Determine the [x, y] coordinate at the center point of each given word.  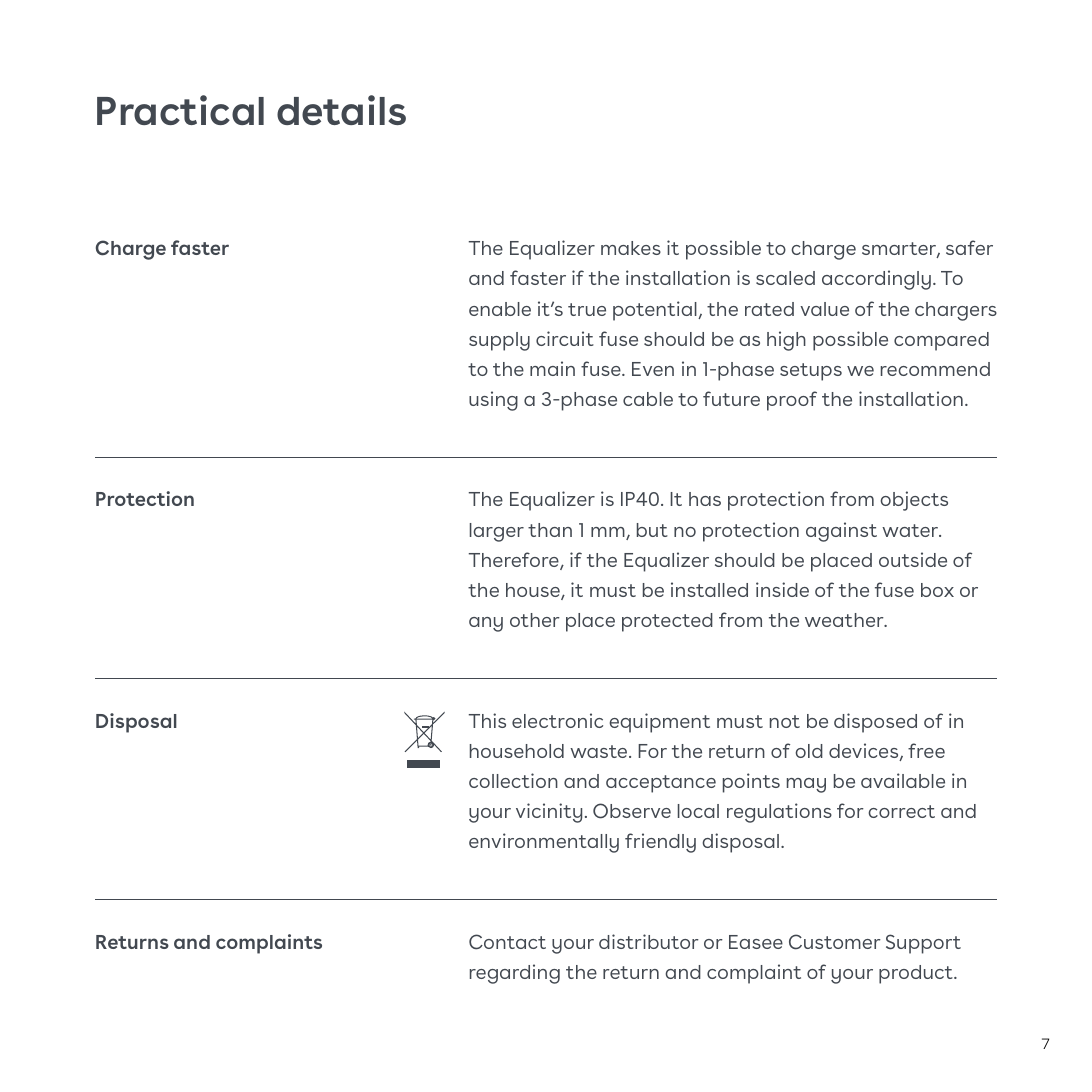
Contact [507, 942]
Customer [835, 942]
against [841, 532]
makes [631, 248]
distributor [649, 941]
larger [497, 532]
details [341, 110]
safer [969, 247]
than [550, 530]
